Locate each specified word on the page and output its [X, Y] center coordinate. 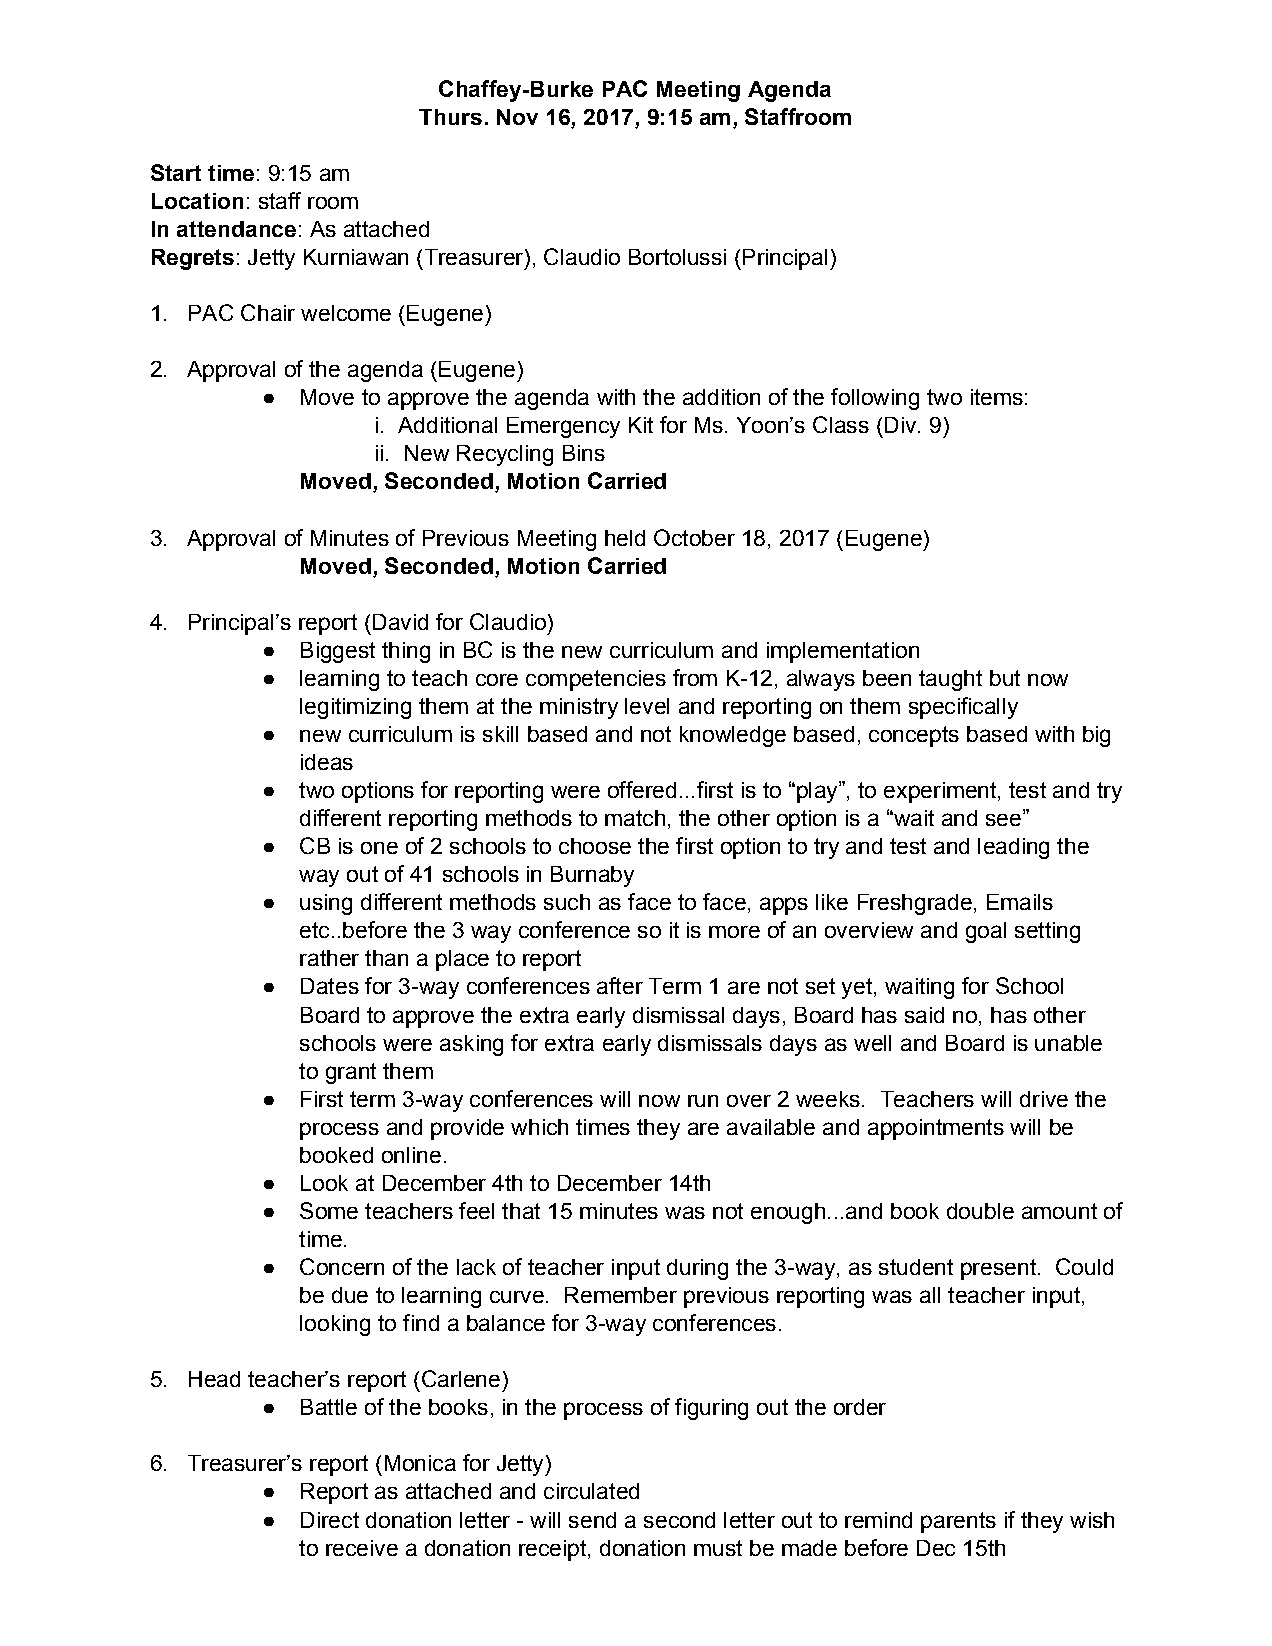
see [1003, 820]
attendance [236, 229]
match [635, 818]
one [379, 848]
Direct [330, 1520]
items [997, 397]
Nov [517, 117]
